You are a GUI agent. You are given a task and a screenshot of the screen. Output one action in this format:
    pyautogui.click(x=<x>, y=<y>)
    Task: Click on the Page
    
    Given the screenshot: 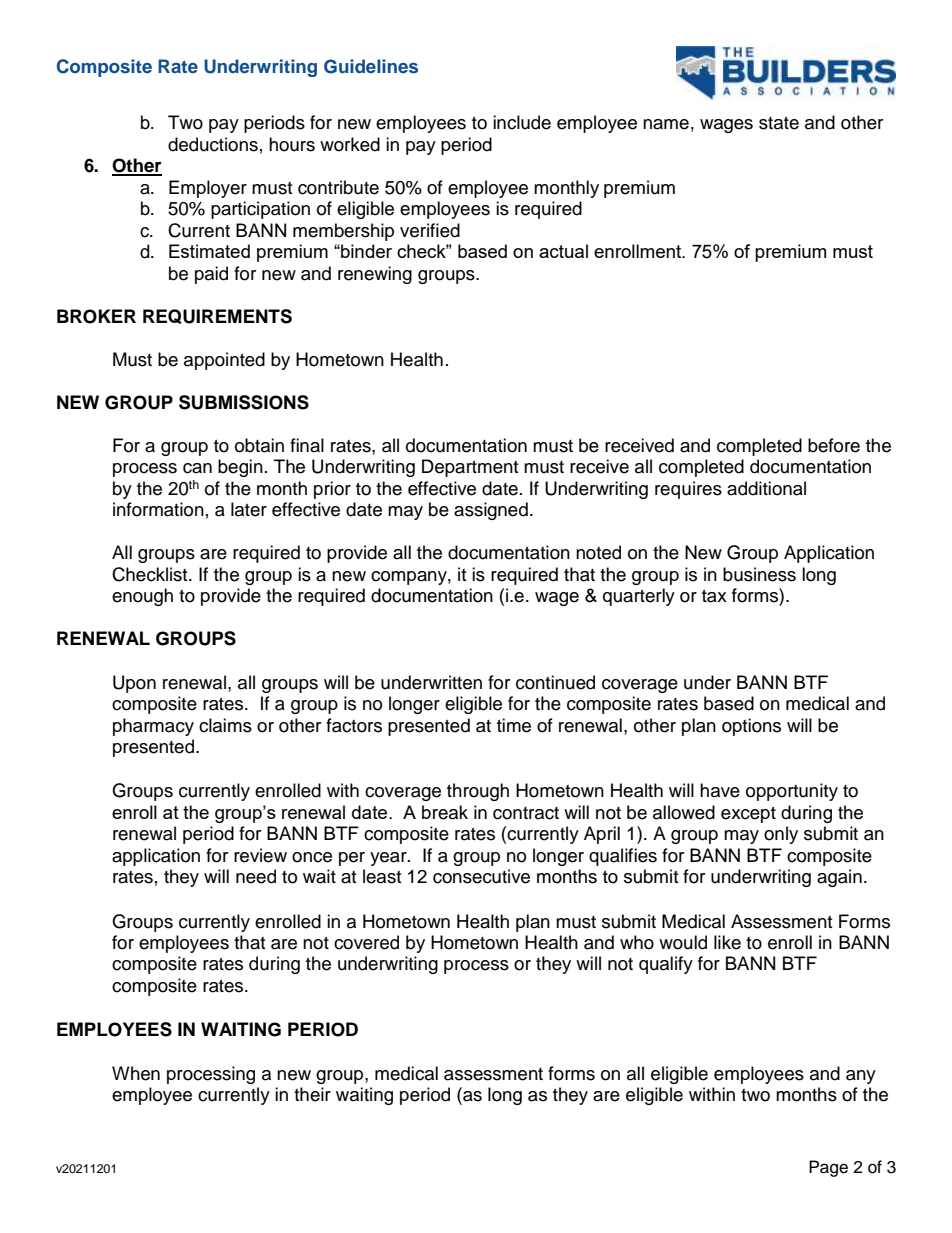 What is the action you would take?
    pyautogui.click(x=828, y=1168)
